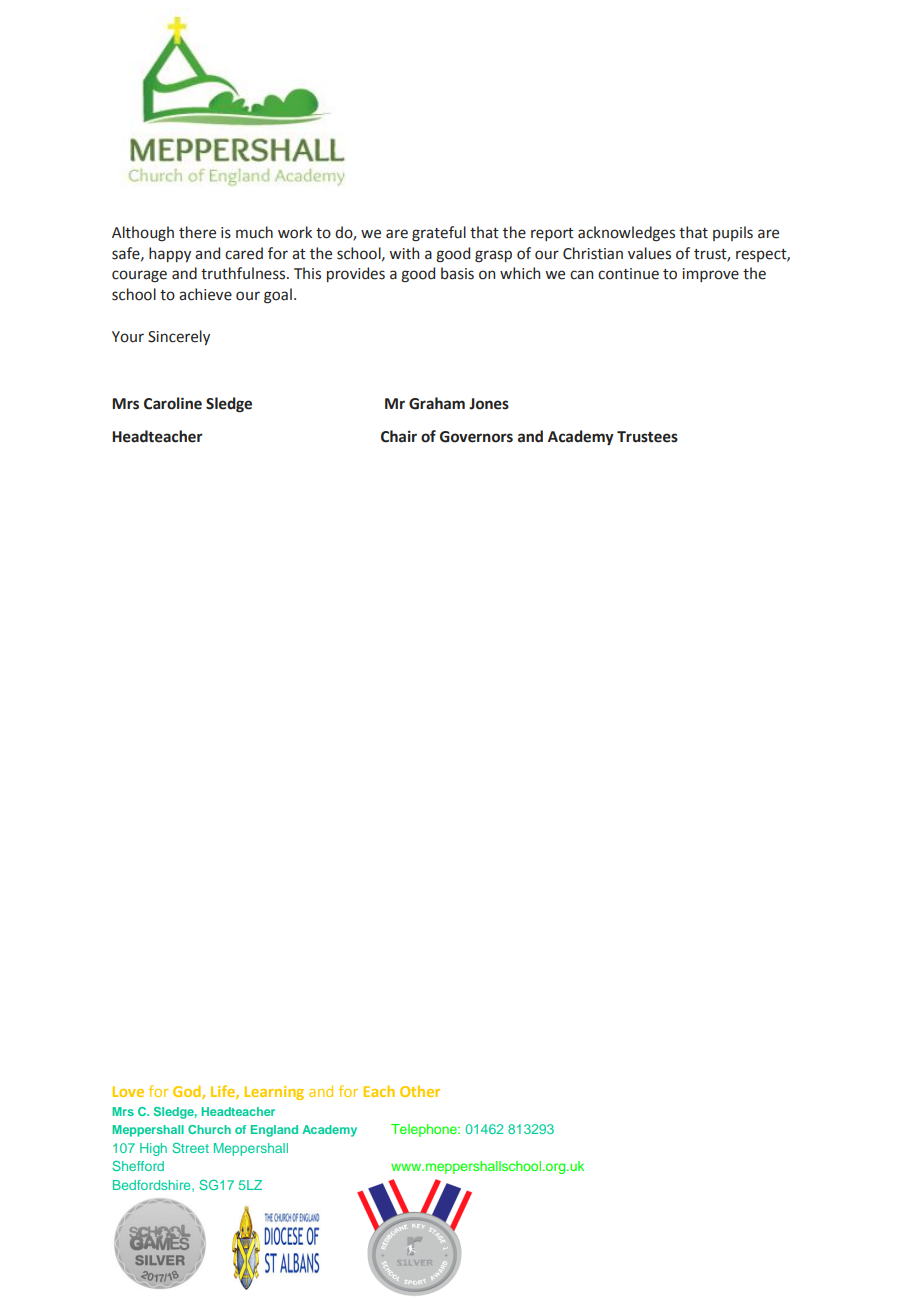 The width and height of the page is (924, 1308). What do you see at coordinates (274, 1093) in the page?
I see `Learning` at bounding box center [274, 1093].
